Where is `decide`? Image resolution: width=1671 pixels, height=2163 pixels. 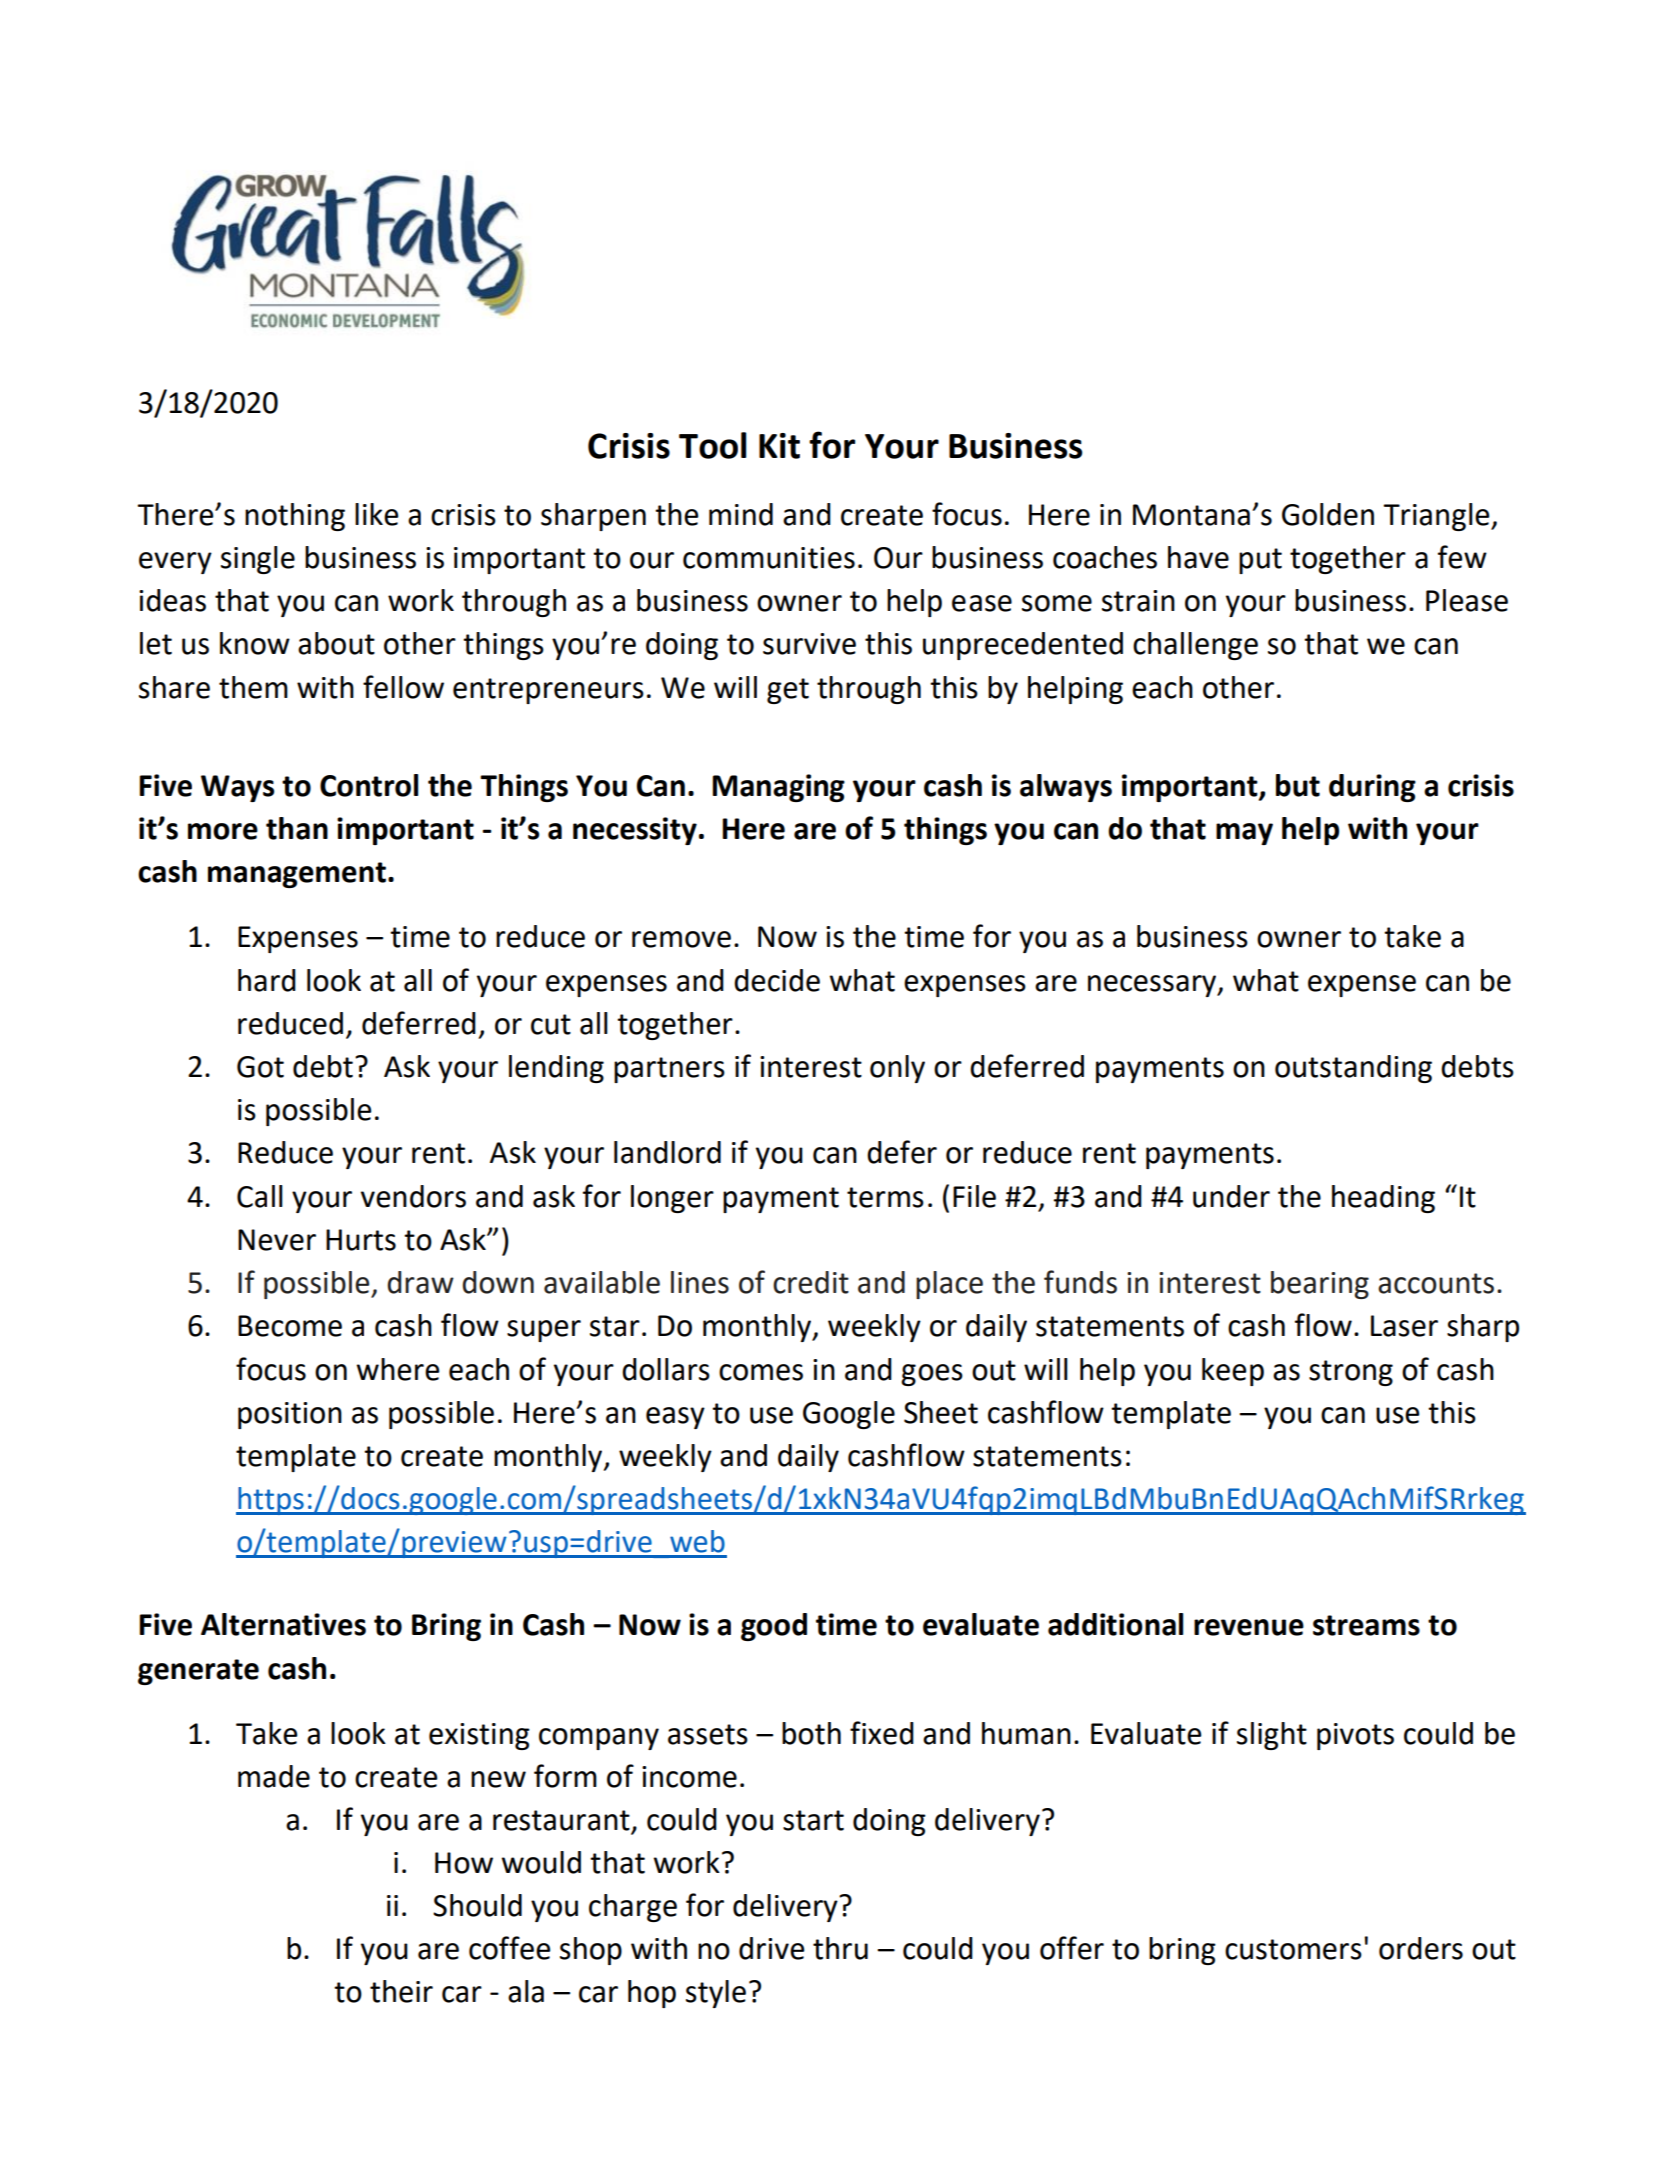 decide is located at coordinates (777, 980).
